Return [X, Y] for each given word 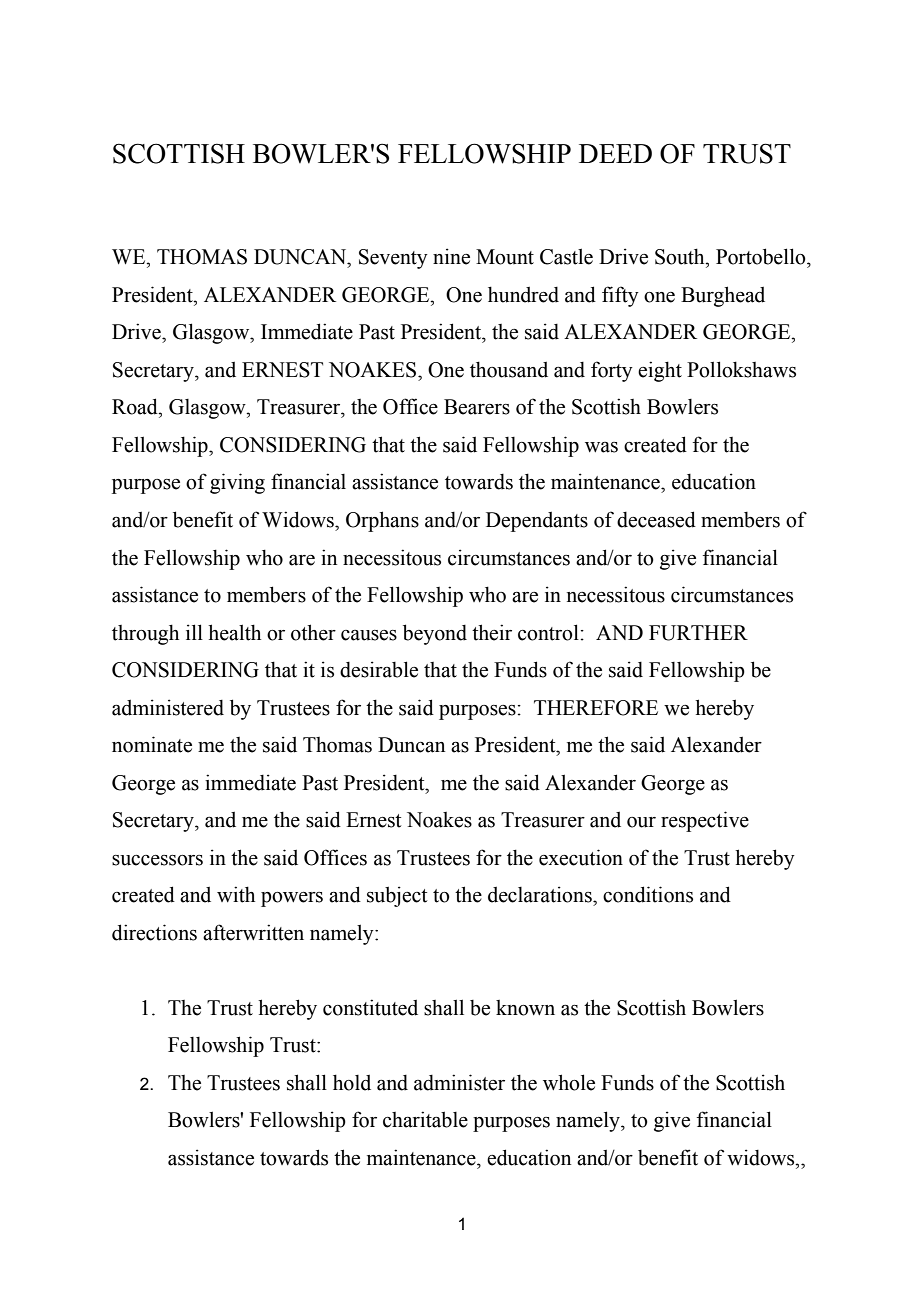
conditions [648, 894]
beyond [435, 634]
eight [660, 371]
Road [136, 406]
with [236, 894]
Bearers [477, 407]
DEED [615, 153]
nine [451, 256]
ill [194, 632]
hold [352, 1082]
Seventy [393, 259]
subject [397, 896]
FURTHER [698, 633]
